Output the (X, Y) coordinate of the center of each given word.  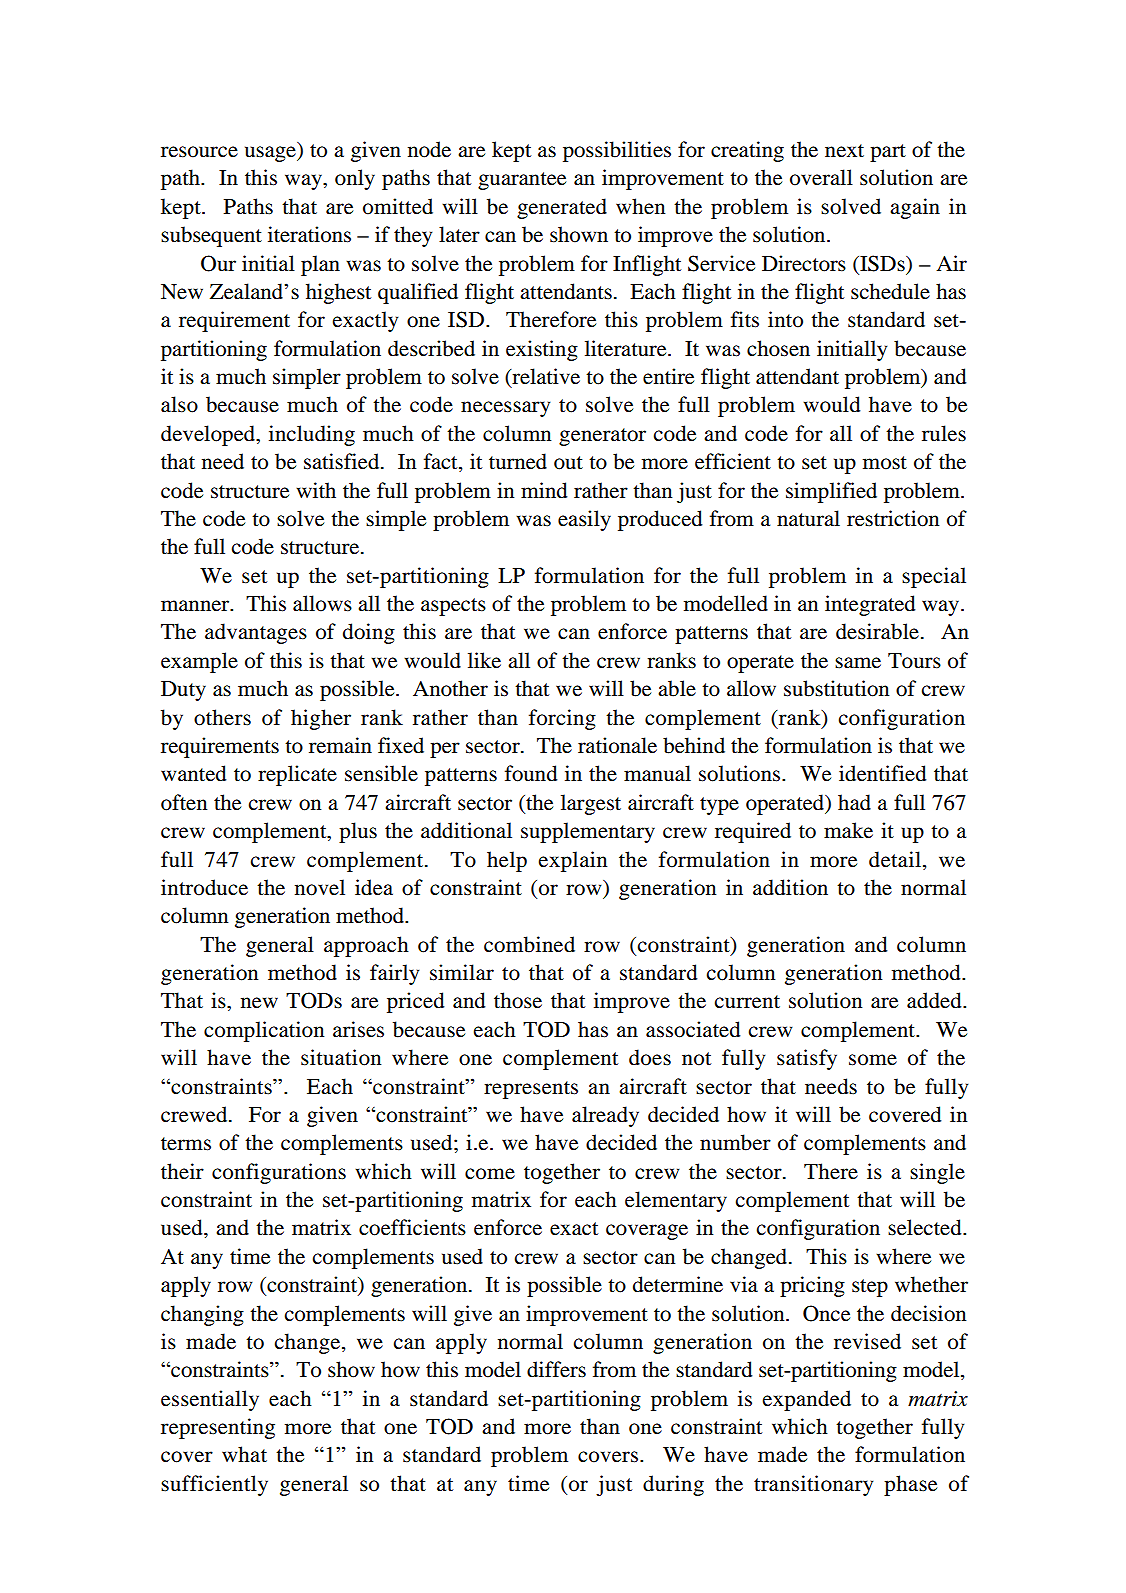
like (484, 660)
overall (821, 177)
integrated (870, 605)
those (518, 1000)
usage (271, 154)
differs (556, 1369)
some (873, 1060)
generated (562, 208)
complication (264, 1031)
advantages (256, 633)
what (244, 1454)
